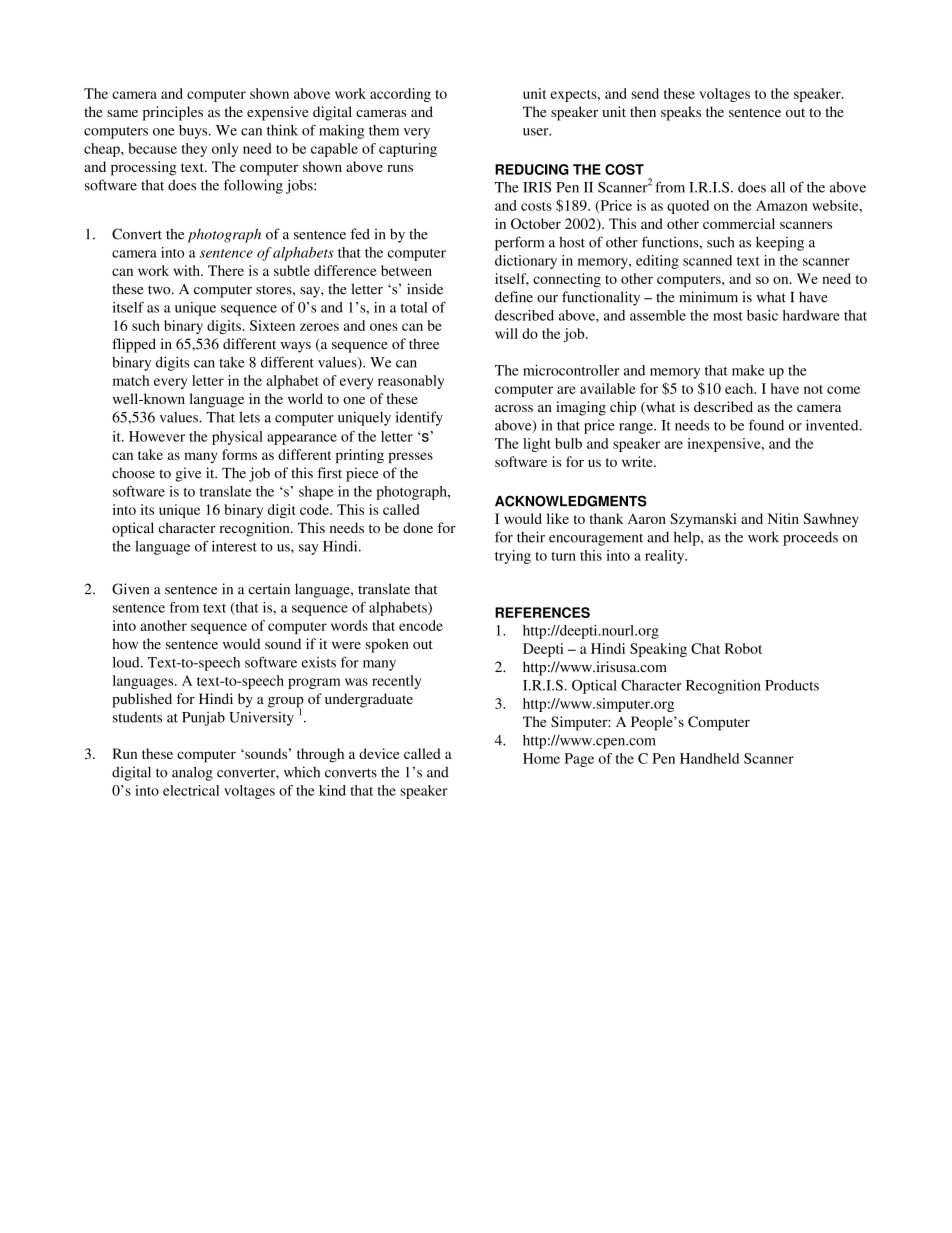 The width and height of the document is (952, 1233). Describe the element at coordinates (709, 758) in the document. I see `Handheld` at that location.
